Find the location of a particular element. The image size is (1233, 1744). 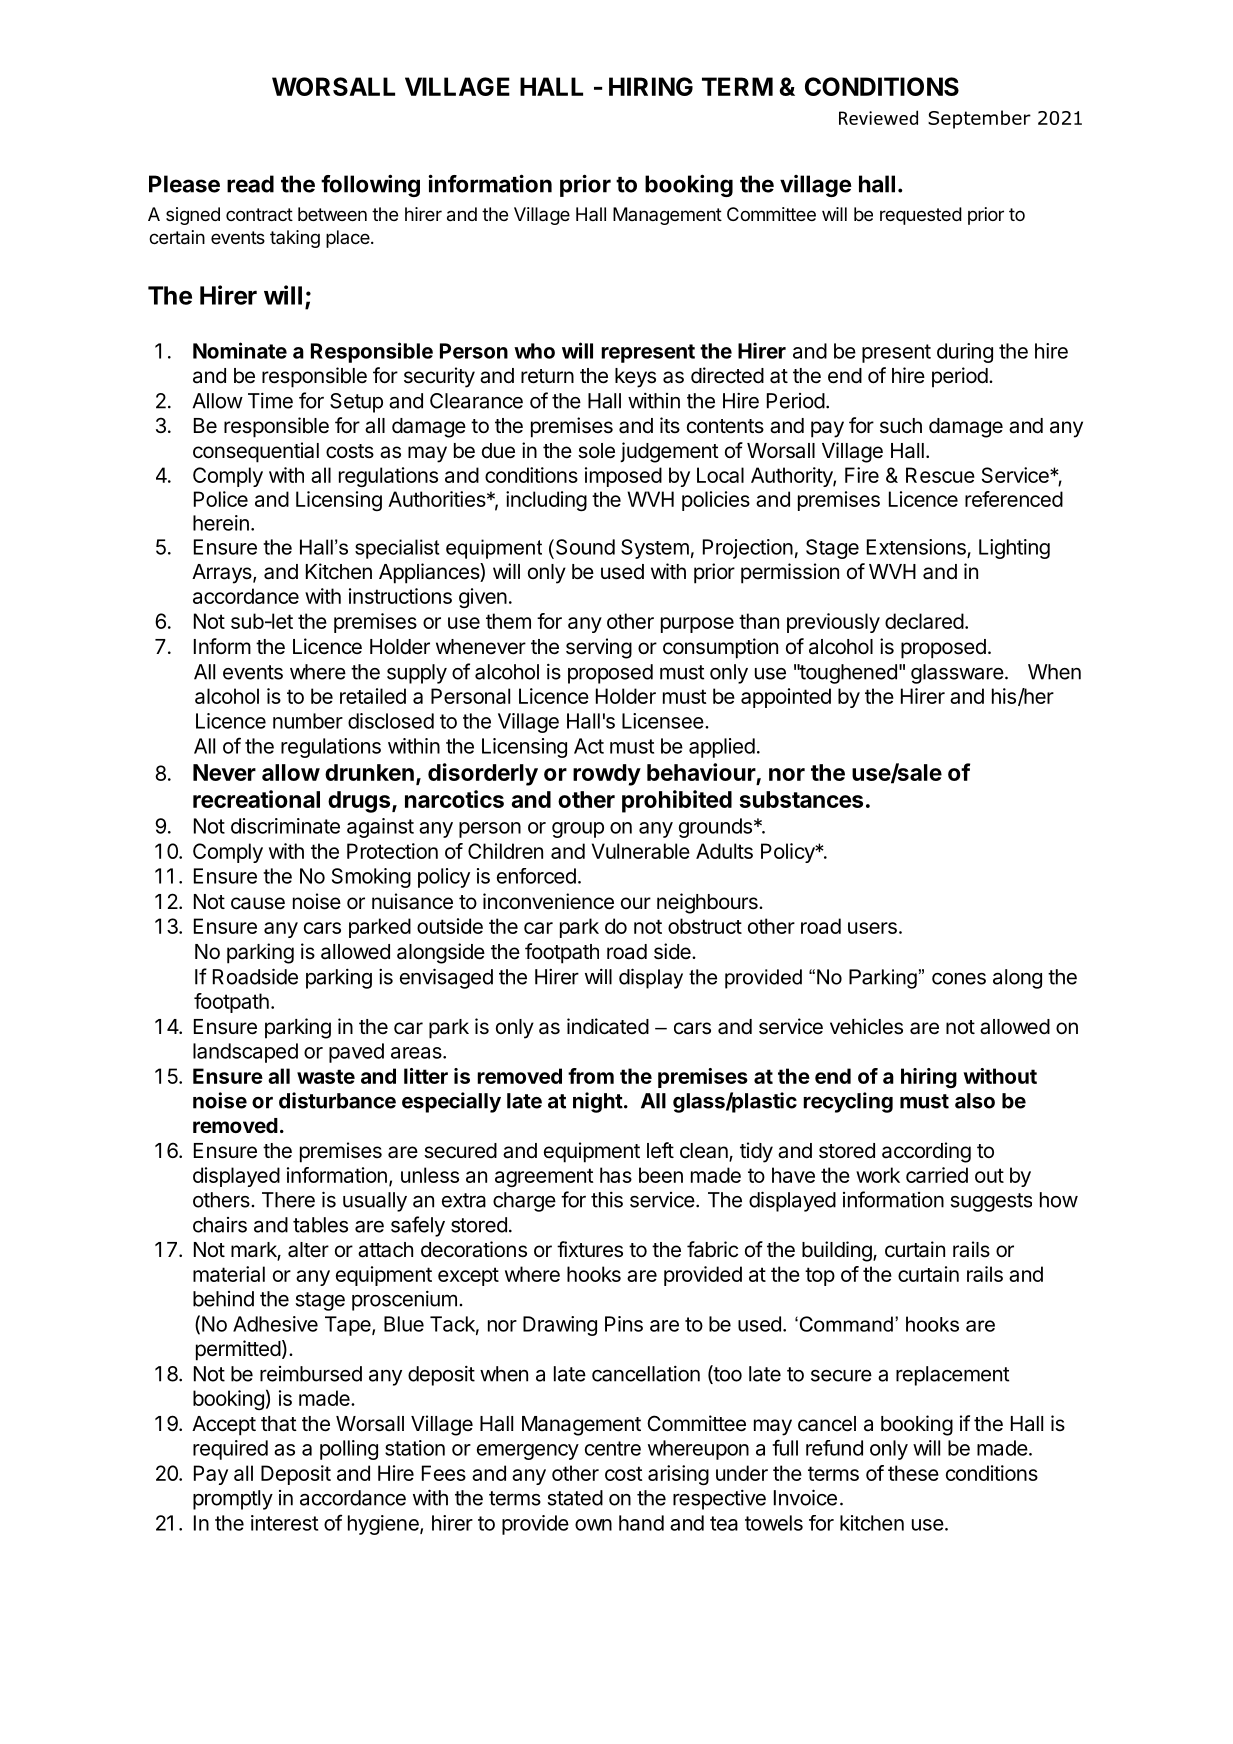

substances is located at coordinates (801, 799).
